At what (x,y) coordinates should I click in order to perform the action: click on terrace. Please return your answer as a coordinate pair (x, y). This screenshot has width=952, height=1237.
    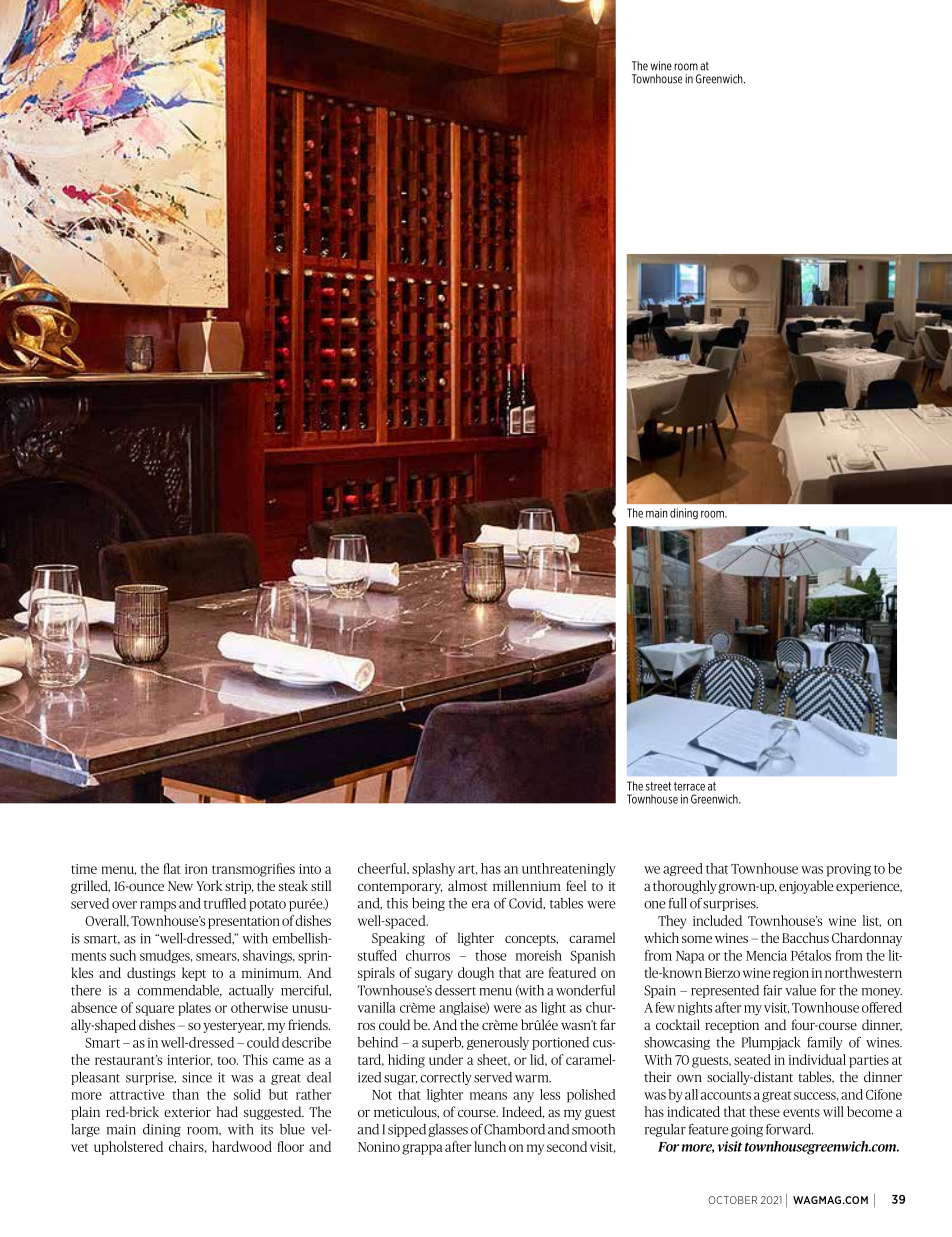
    Looking at the image, I should click on (689, 786).
